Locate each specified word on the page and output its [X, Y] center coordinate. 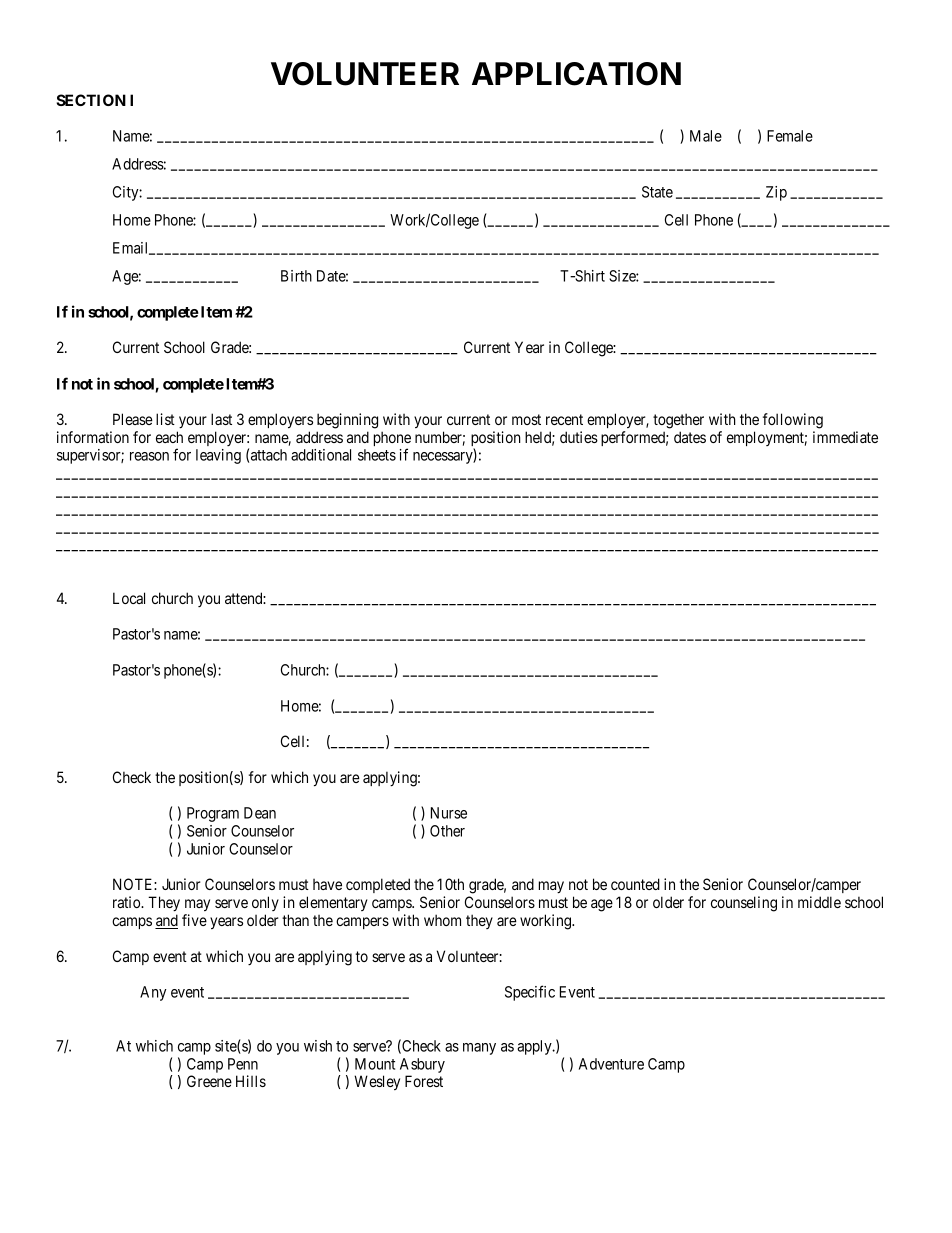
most [526, 419]
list [165, 419]
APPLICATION [576, 74]
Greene [209, 1081]
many [479, 1049]
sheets [377, 455]
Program [213, 814]
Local [129, 598]
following [793, 421]
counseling [744, 904]
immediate [845, 437]
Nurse [449, 813]
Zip [776, 193]
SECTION [91, 100]
